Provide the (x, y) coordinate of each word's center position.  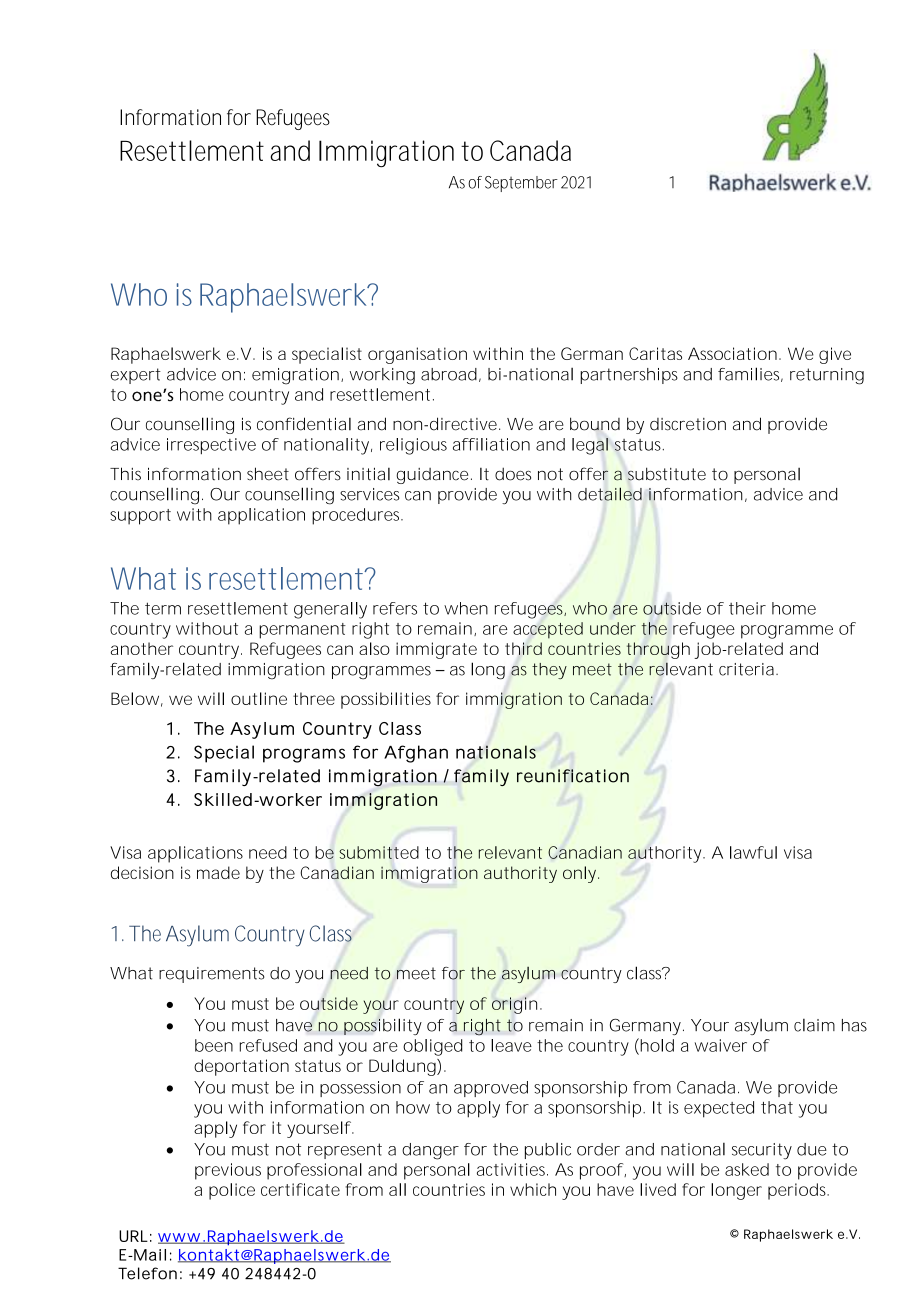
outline (259, 698)
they (549, 671)
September (521, 184)
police (232, 1191)
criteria (746, 669)
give (835, 355)
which (533, 1189)
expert (136, 376)
